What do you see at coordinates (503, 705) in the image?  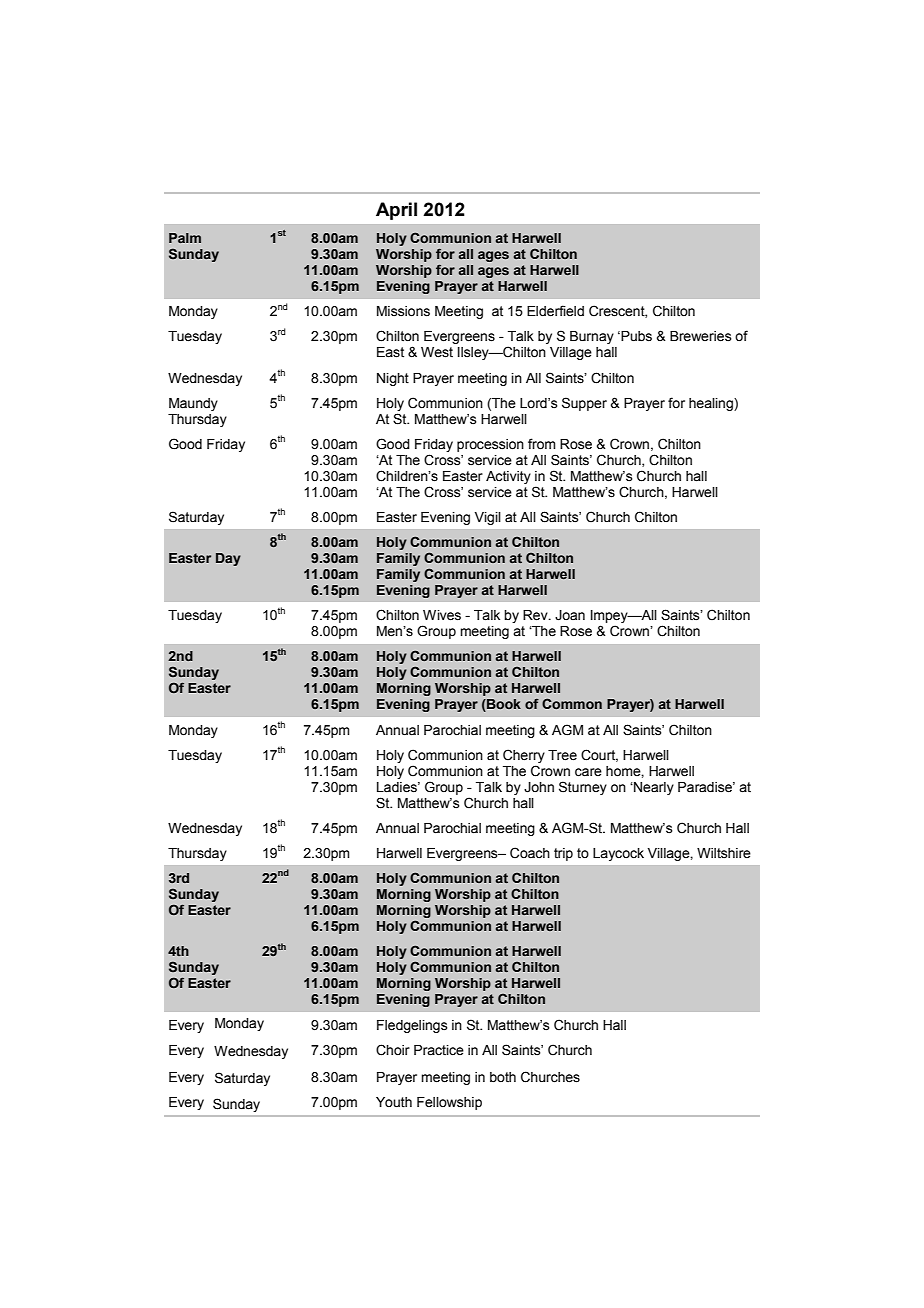 I see `Book` at bounding box center [503, 705].
